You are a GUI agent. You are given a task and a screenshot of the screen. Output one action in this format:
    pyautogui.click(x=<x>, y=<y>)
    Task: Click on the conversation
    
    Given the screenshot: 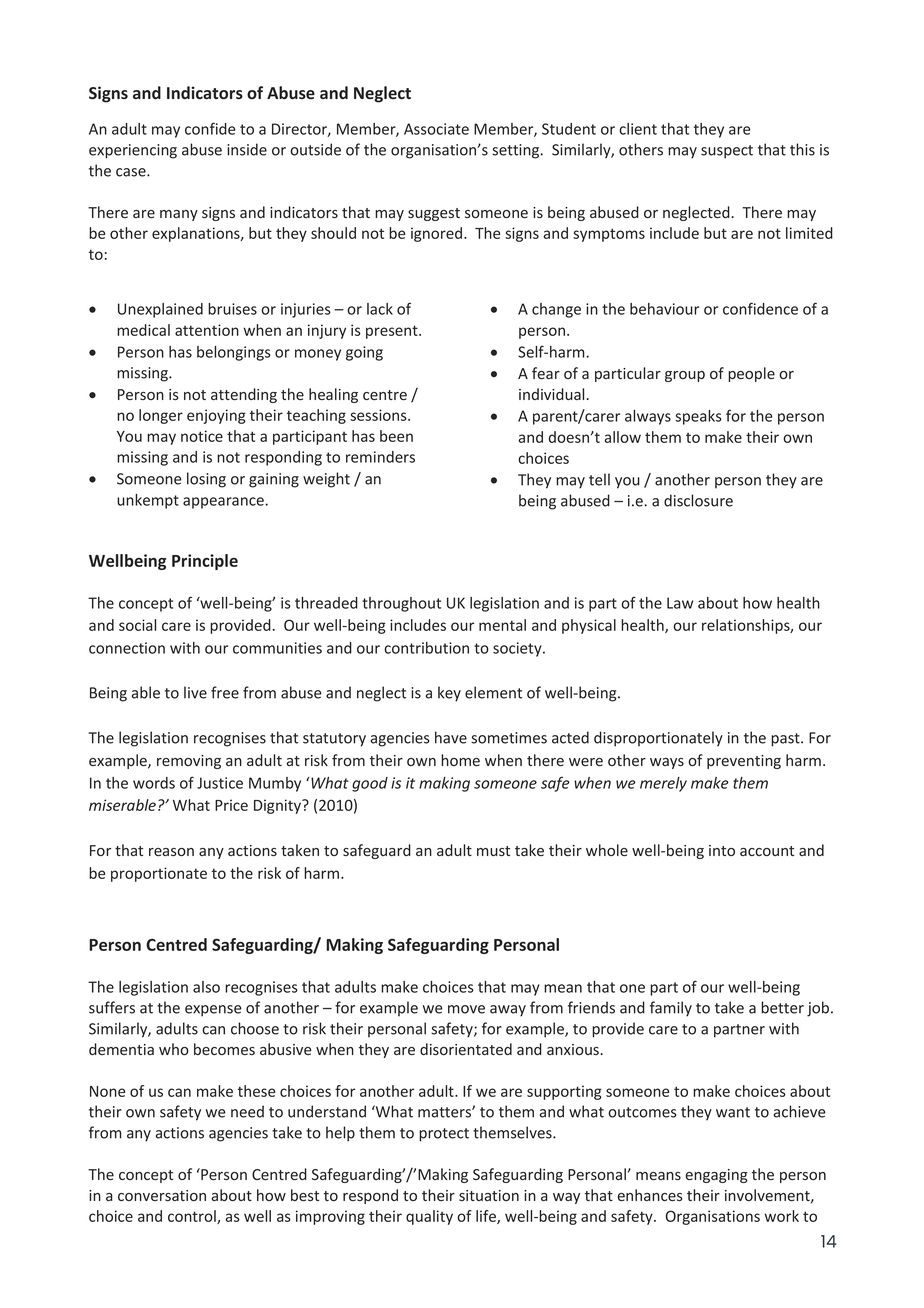 What is the action you would take?
    pyautogui.click(x=162, y=1195)
